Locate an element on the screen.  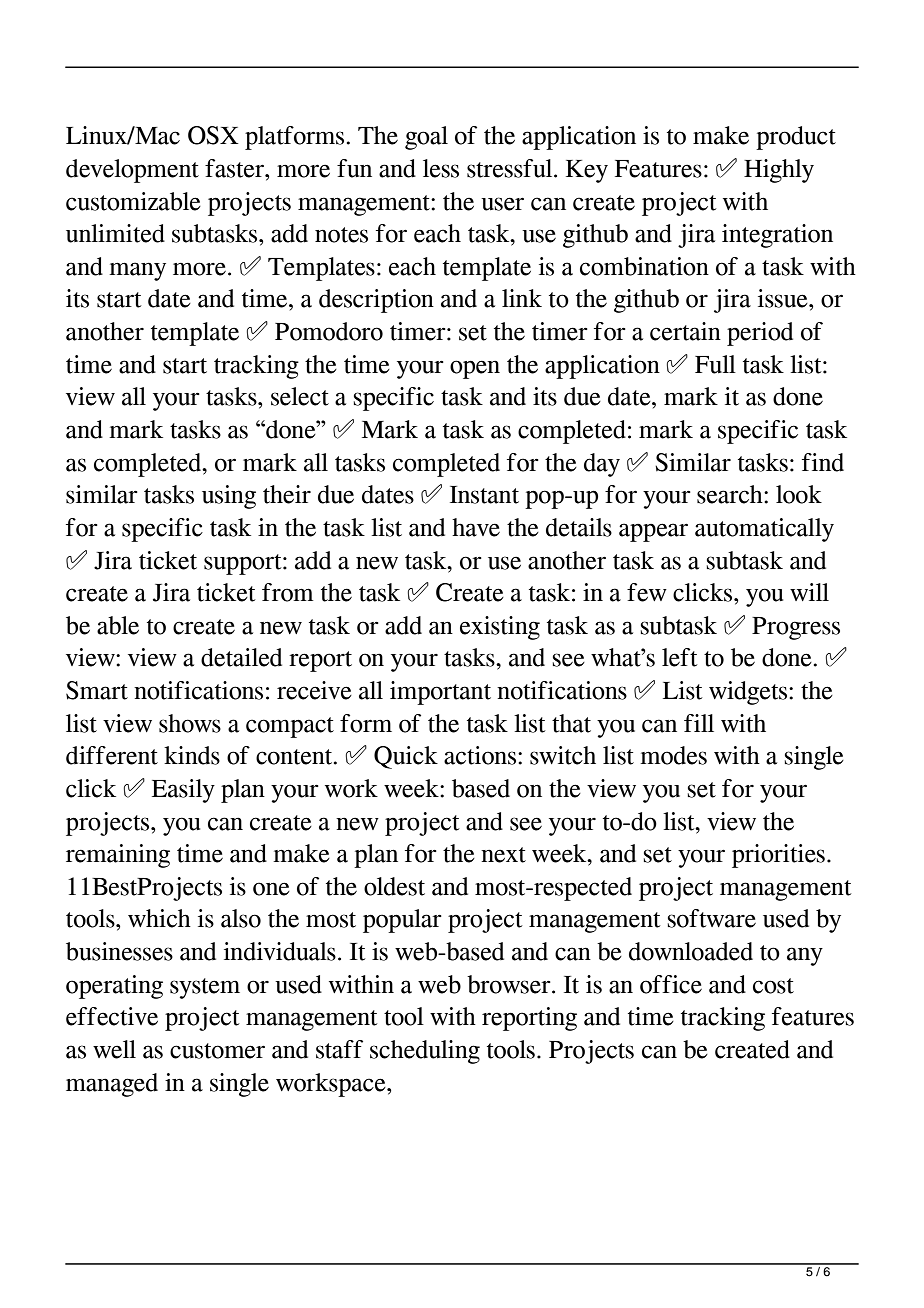
cost is located at coordinates (773, 986).
